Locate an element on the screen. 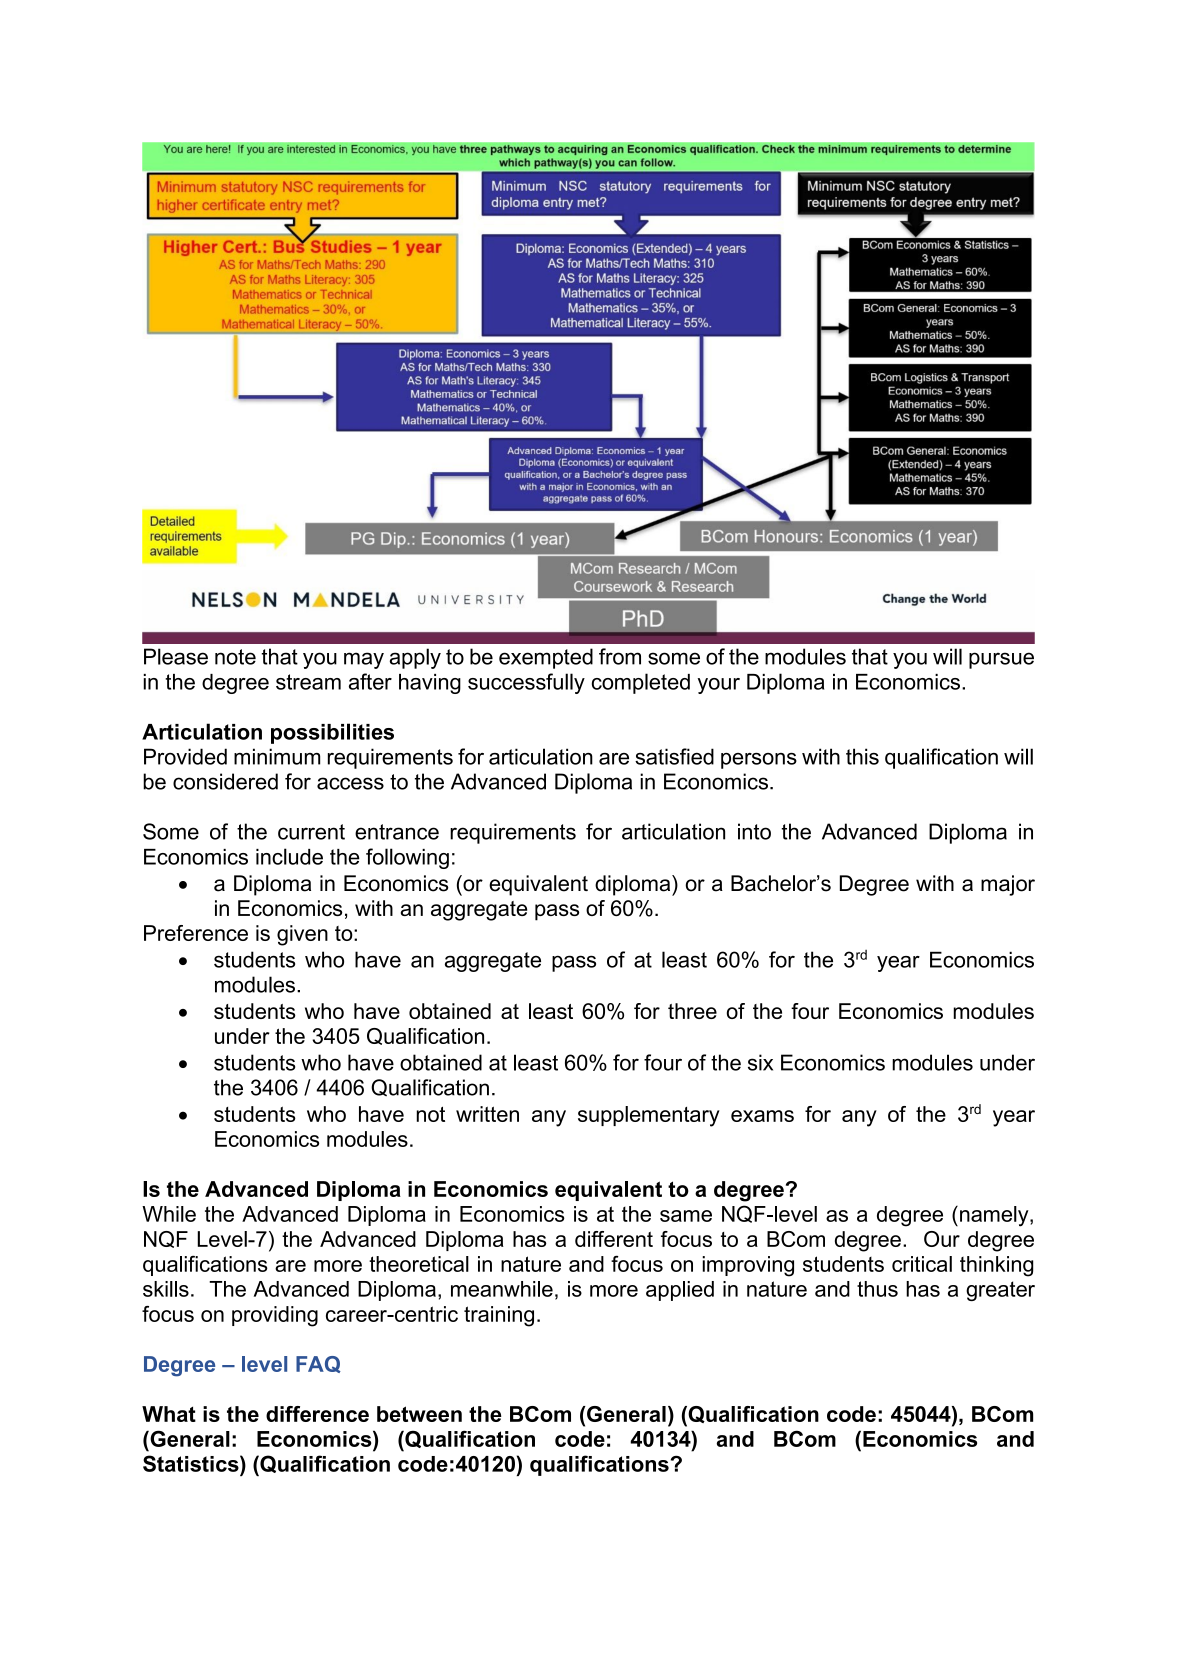 This screenshot has width=1177, height=1664. pursue is located at coordinates (1001, 660).
